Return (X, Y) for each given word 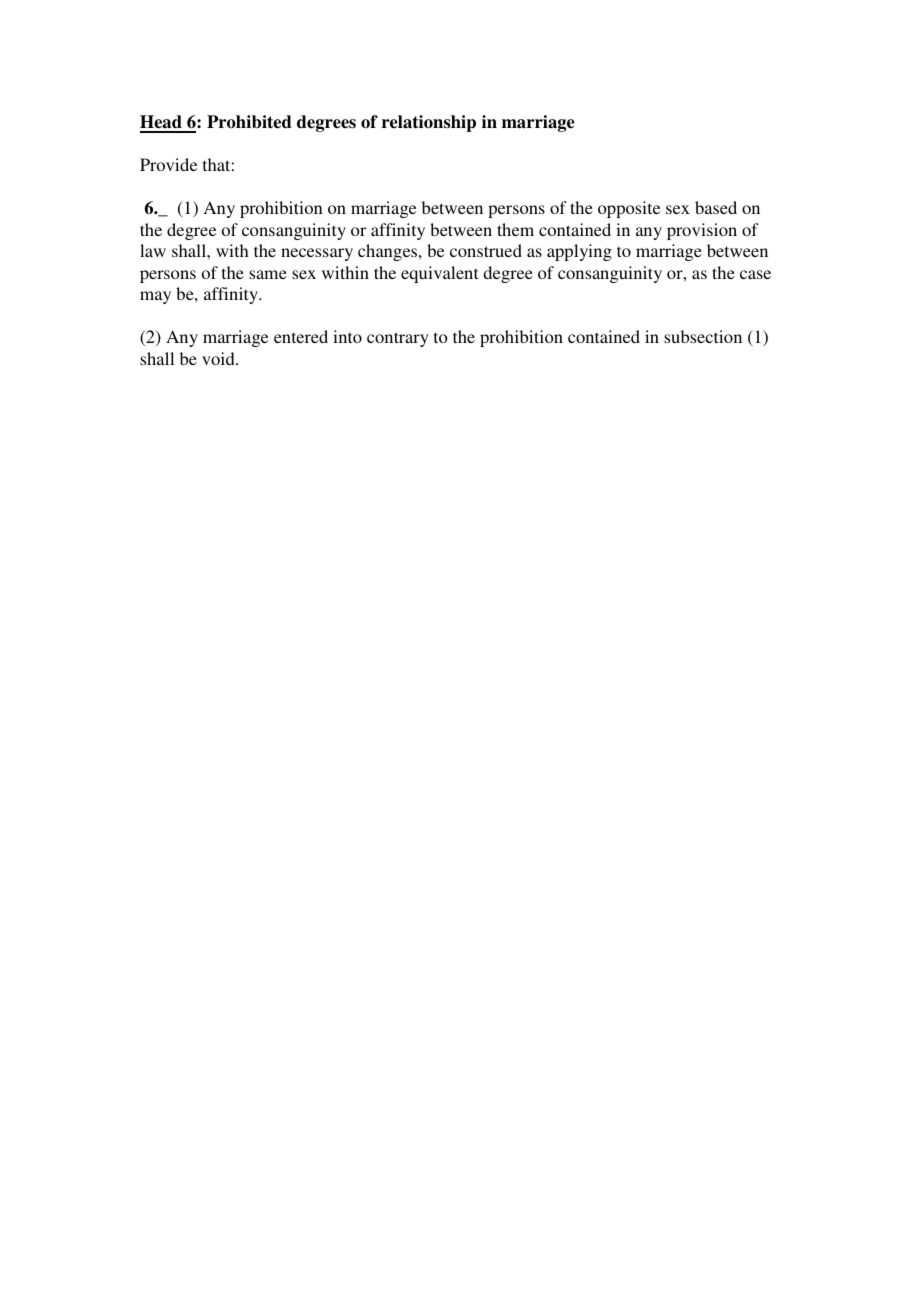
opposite (629, 209)
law (153, 250)
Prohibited (249, 122)
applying (579, 252)
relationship (429, 123)
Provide (168, 164)
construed (486, 250)
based (716, 207)
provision (702, 231)
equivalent (439, 274)
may (155, 297)
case (755, 274)
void (219, 358)
